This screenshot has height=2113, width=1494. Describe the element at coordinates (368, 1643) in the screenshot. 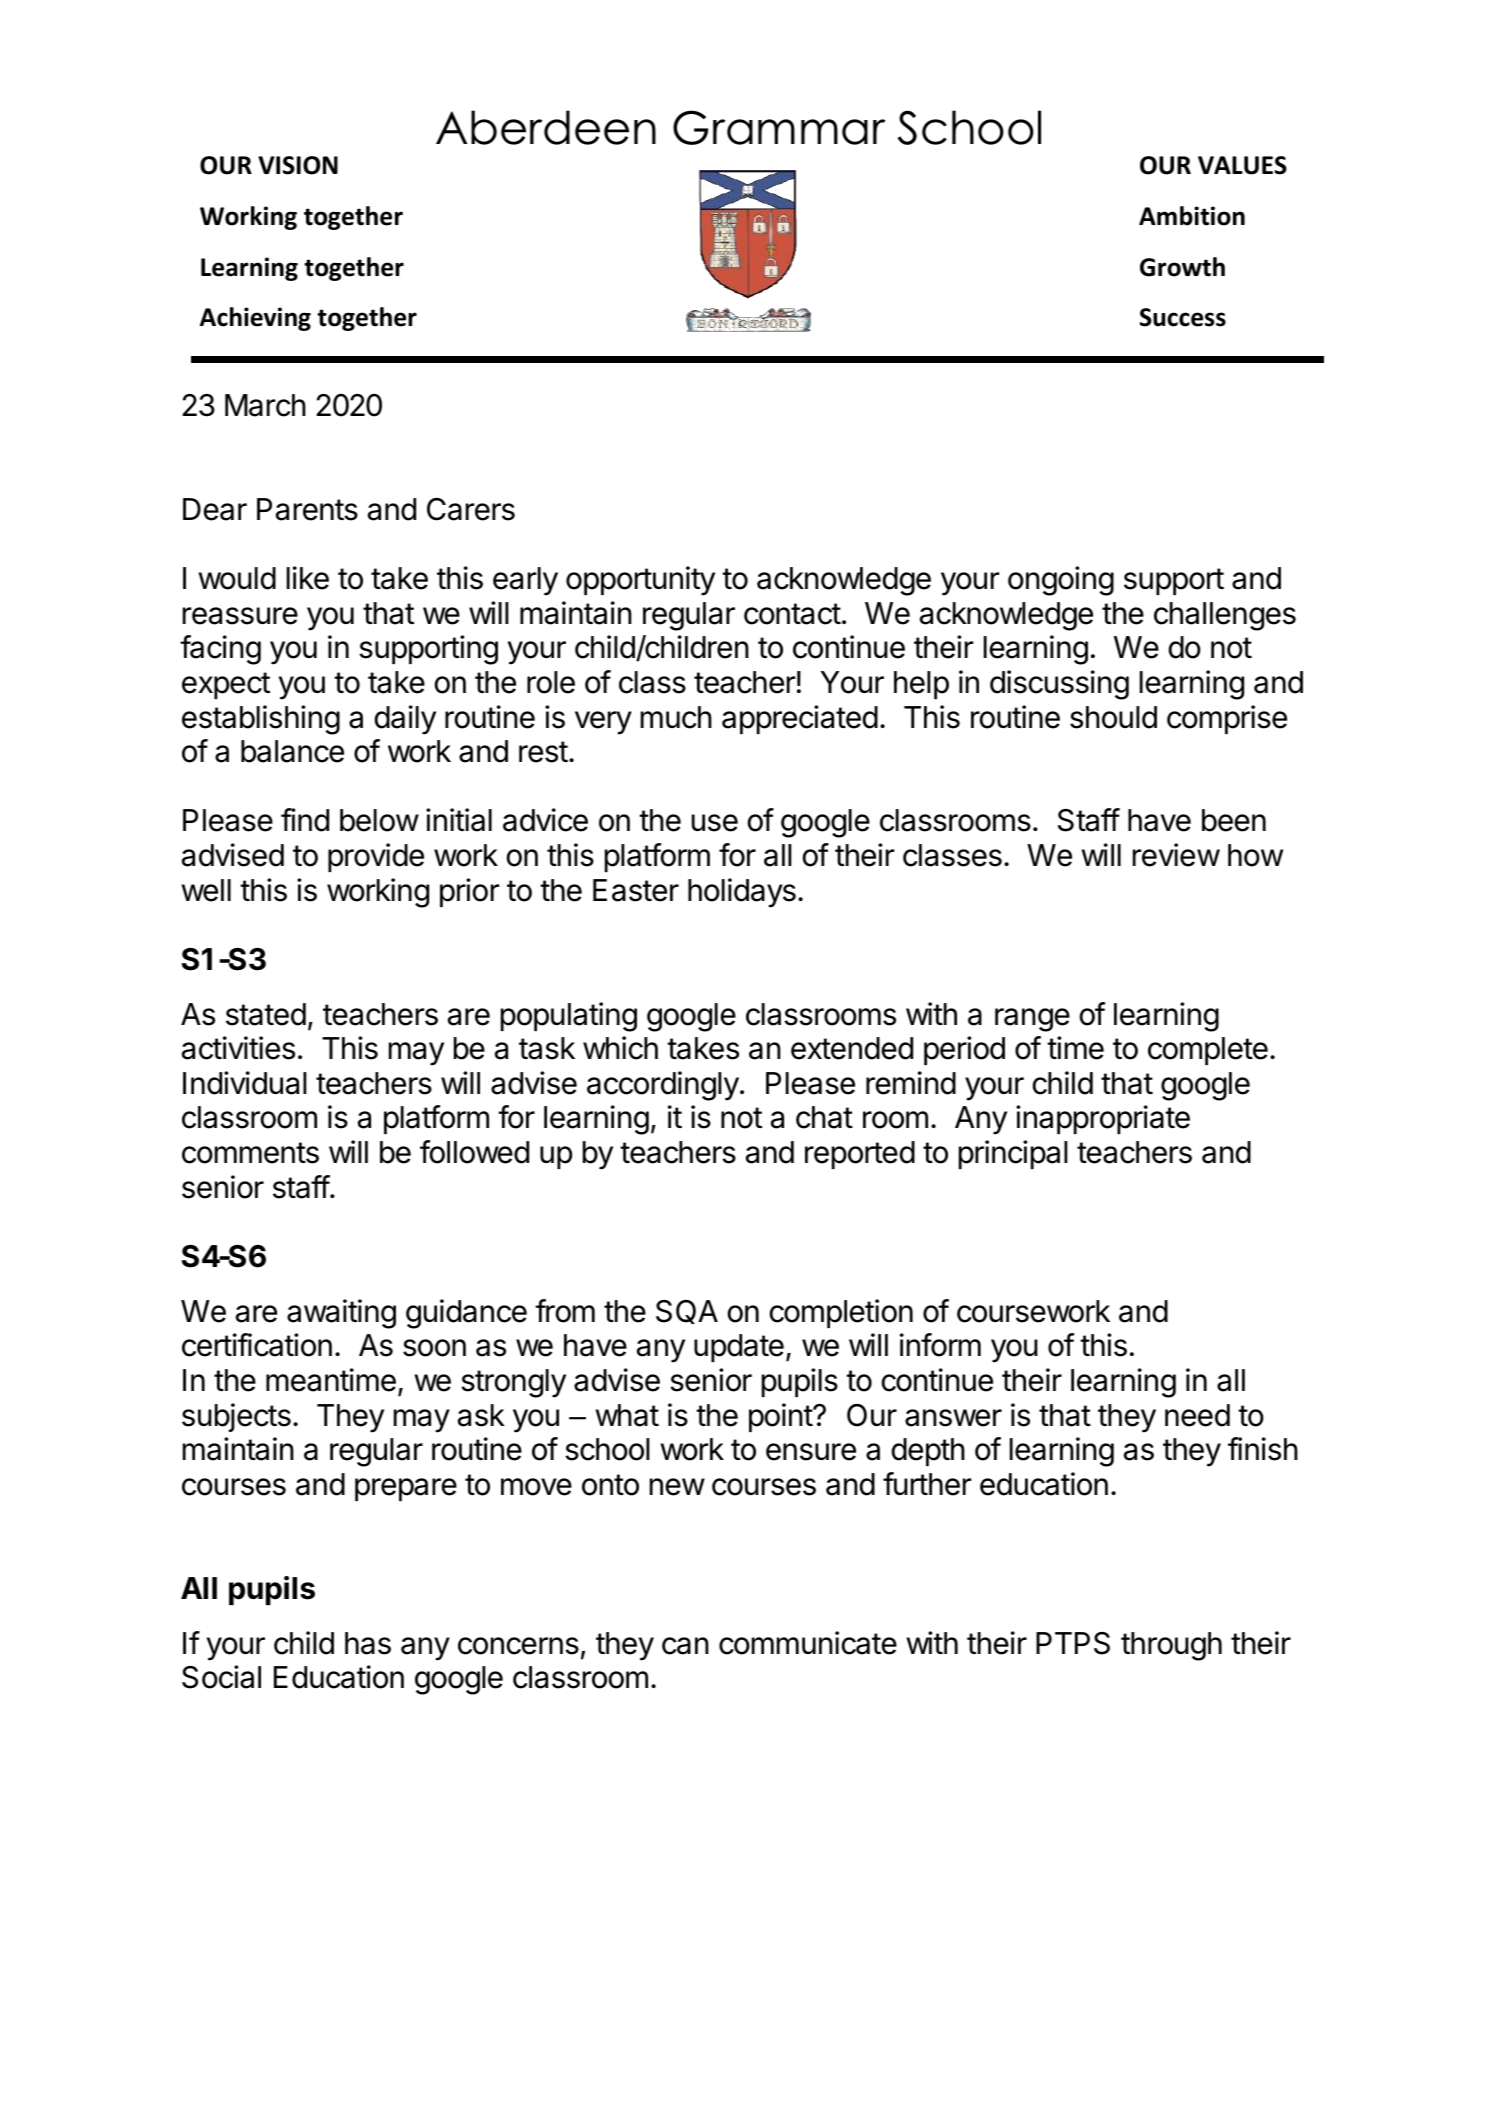

I see `has` at that location.
